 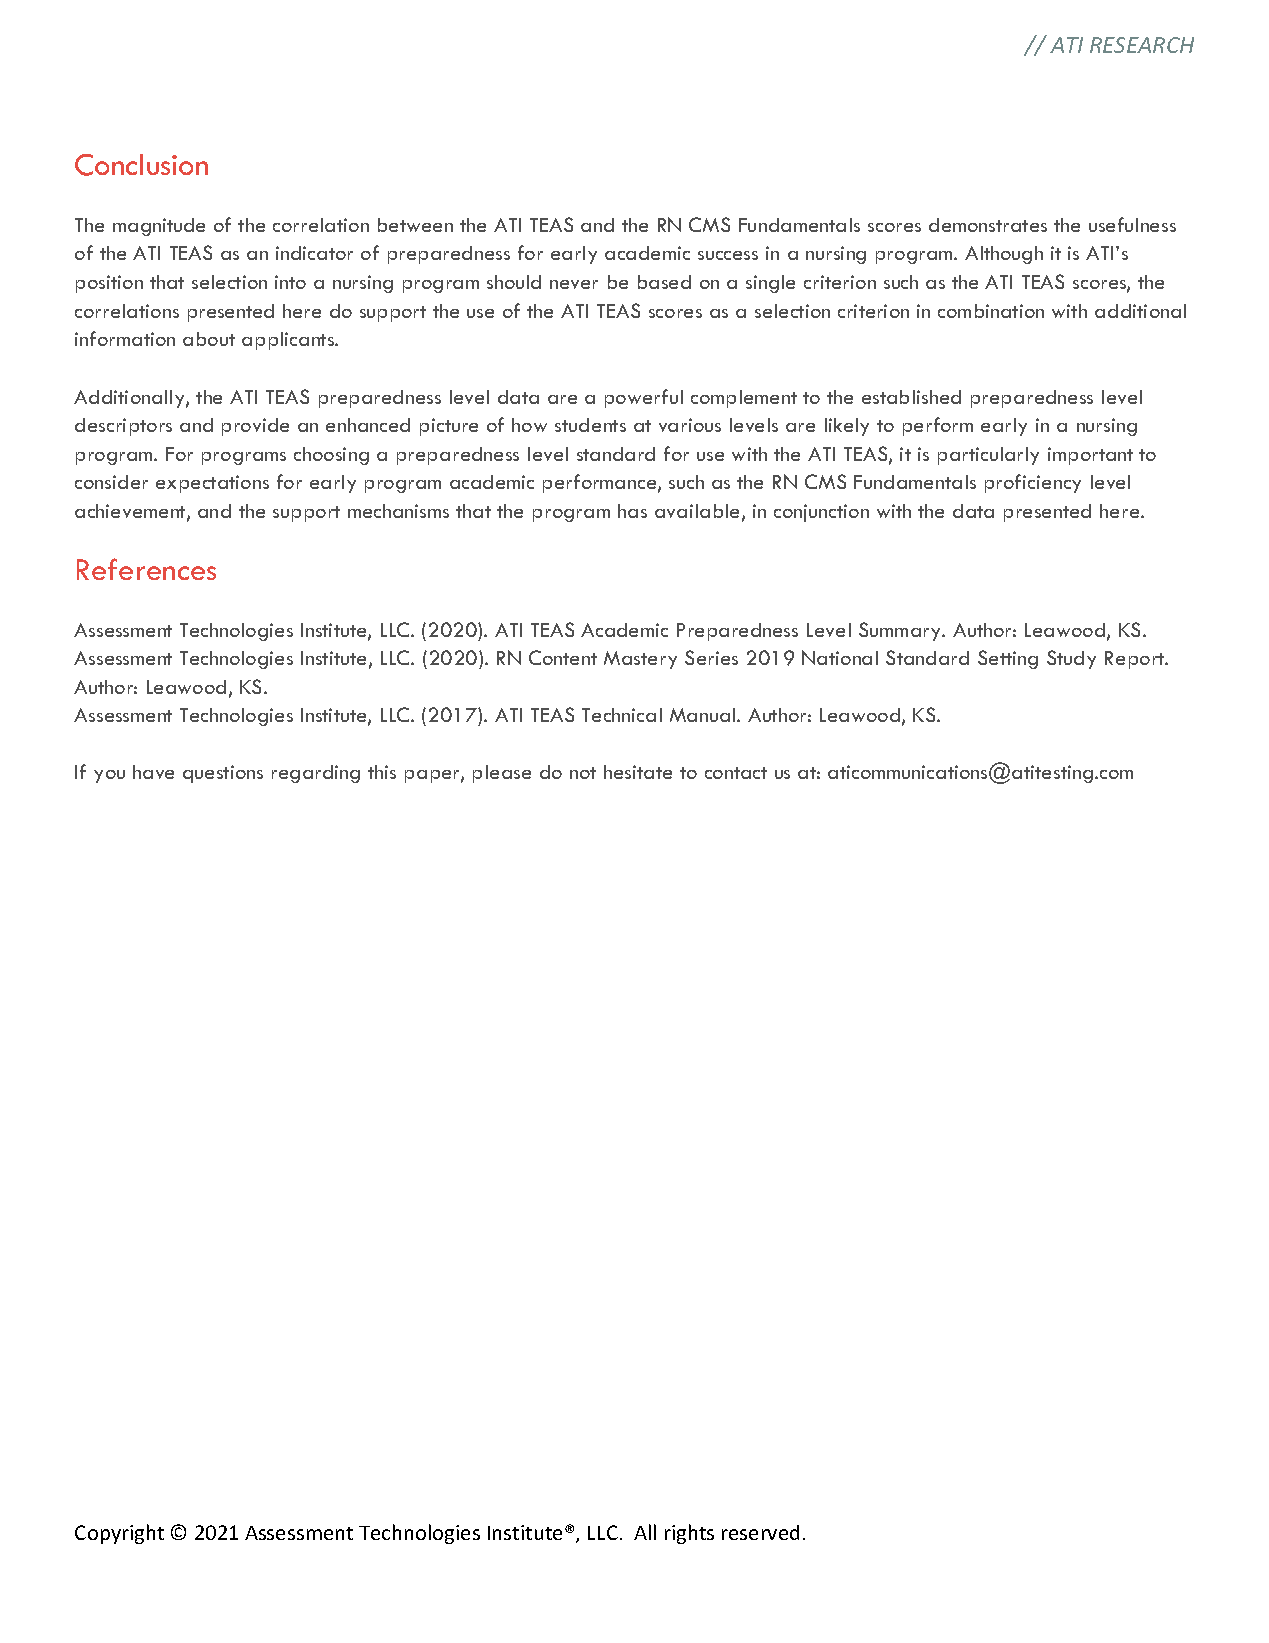 I want to click on Copyright, so click(x=119, y=1534).
